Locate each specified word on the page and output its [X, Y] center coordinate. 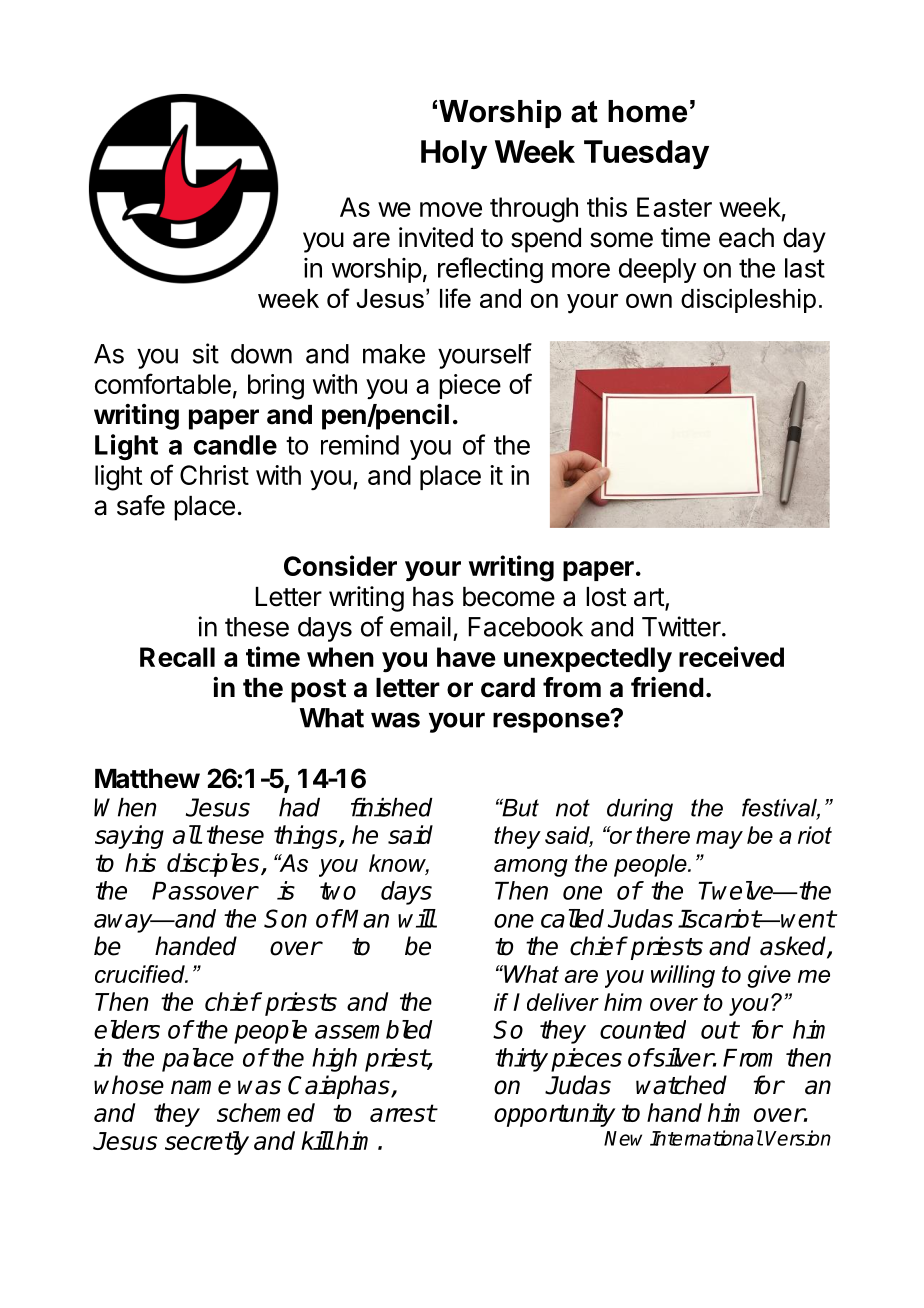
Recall [177, 657]
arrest [403, 1113]
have [466, 657]
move [451, 209]
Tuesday [646, 154]
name [201, 1087]
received [731, 656]
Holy [454, 154]
